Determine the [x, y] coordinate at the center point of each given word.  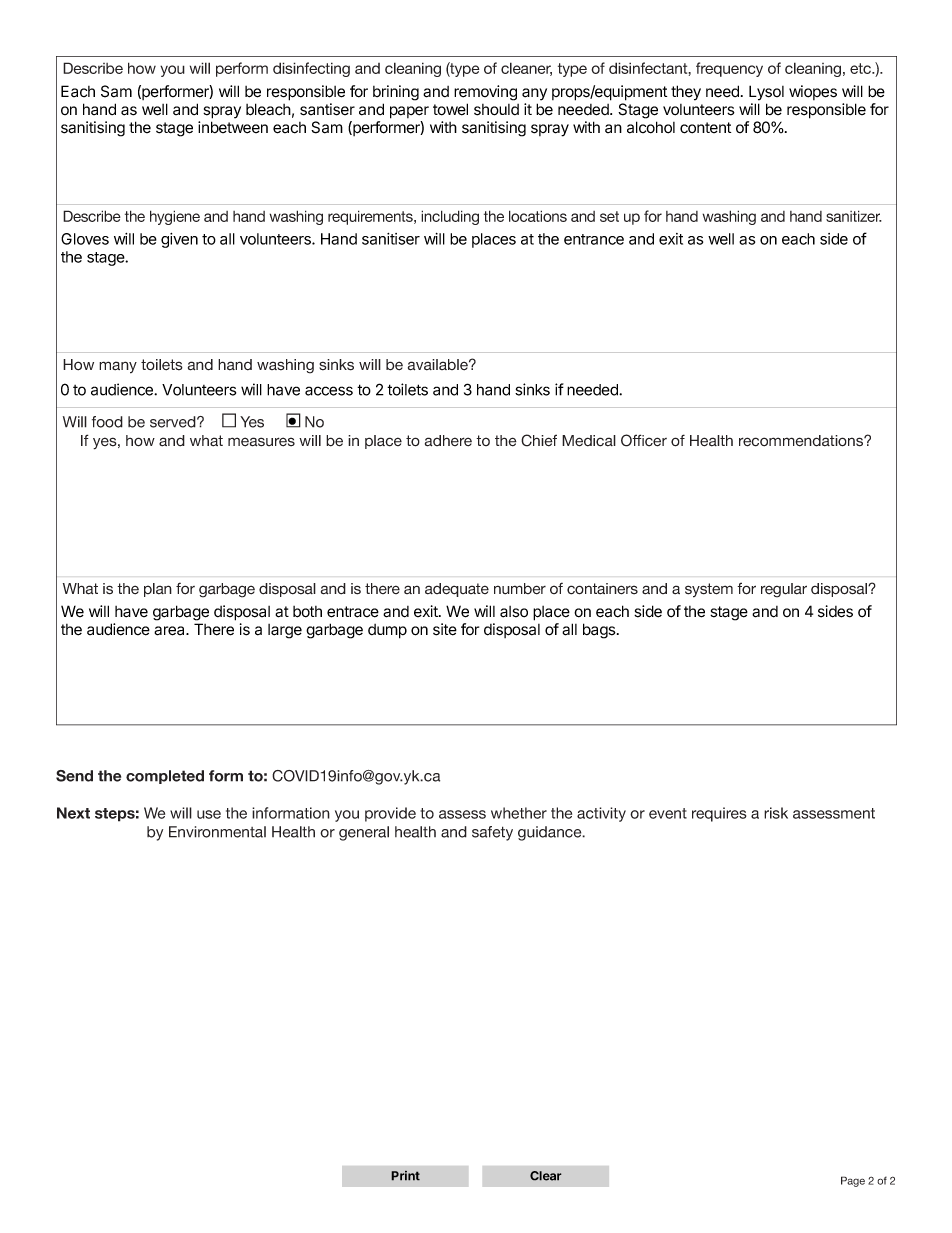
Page [853, 1181]
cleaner [526, 69]
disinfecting [311, 69]
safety [492, 833]
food [107, 422]
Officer [644, 440]
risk [776, 813]
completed [165, 777]
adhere [448, 441]
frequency [729, 69]
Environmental [217, 832]
